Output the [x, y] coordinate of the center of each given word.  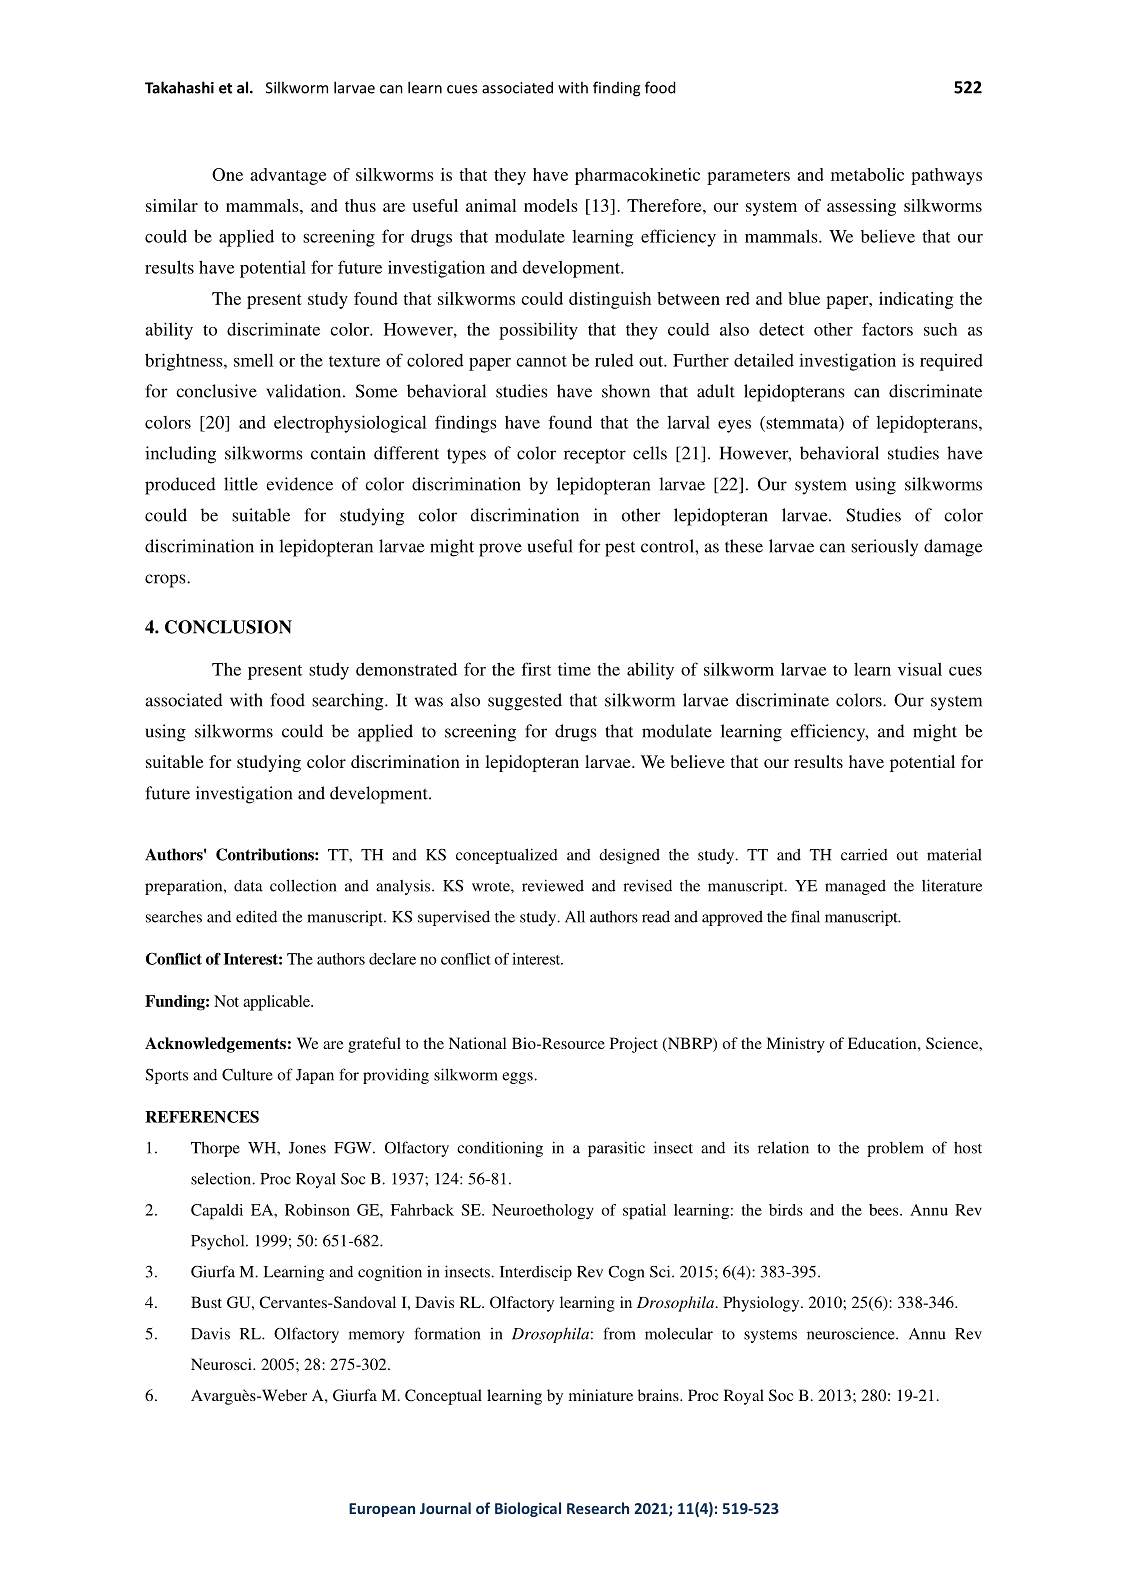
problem [895, 1149]
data [248, 886]
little [241, 484]
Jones [307, 1148]
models [551, 205]
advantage [288, 176]
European [382, 1510]
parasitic [616, 1149]
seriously [884, 548]
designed [629, 856]
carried [864, 854]
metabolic [867, 174]
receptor [595, 456]
